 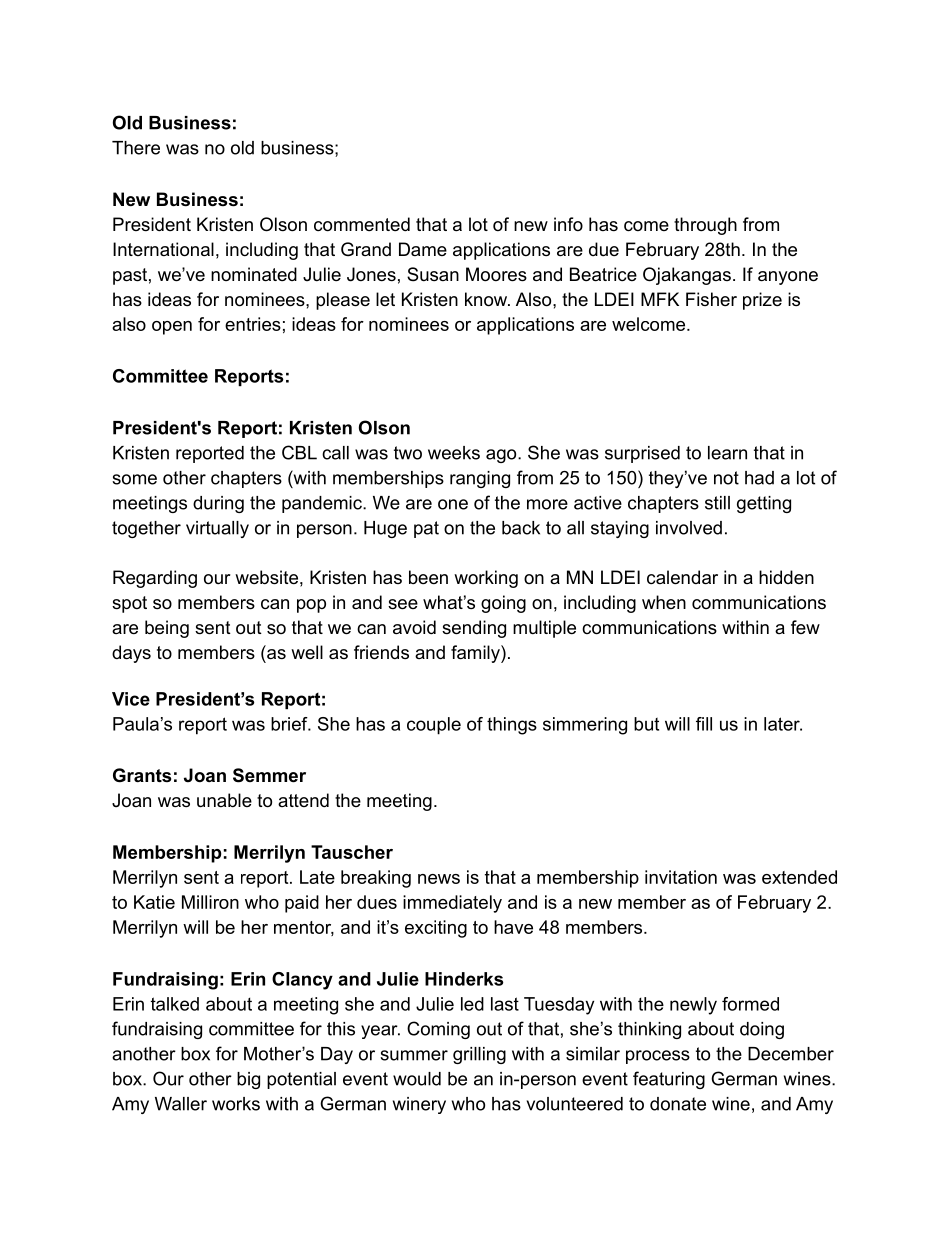 I want to click on through, so click(x=705, y=226).
